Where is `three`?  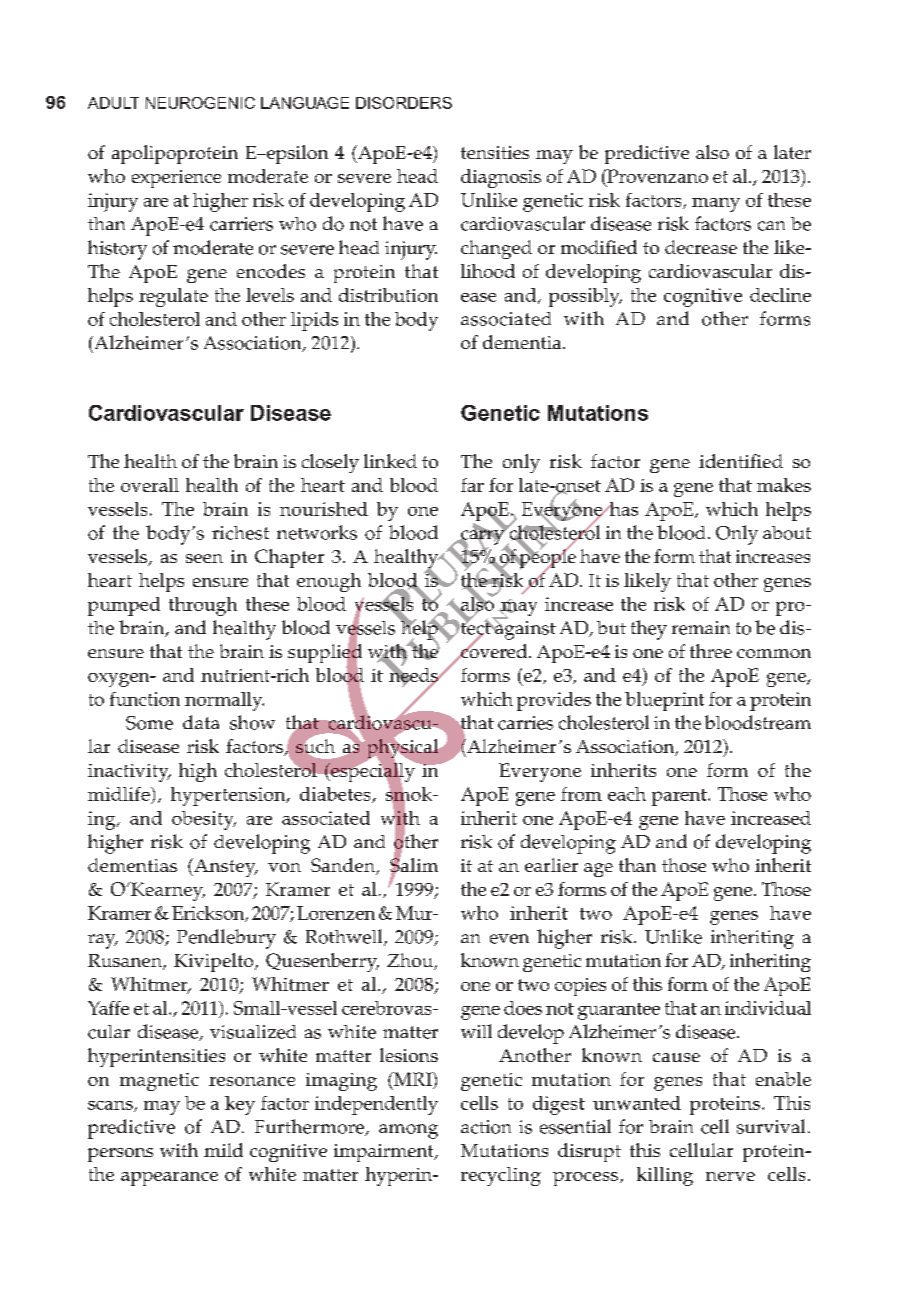 three is located at coordinates (711, 651).
